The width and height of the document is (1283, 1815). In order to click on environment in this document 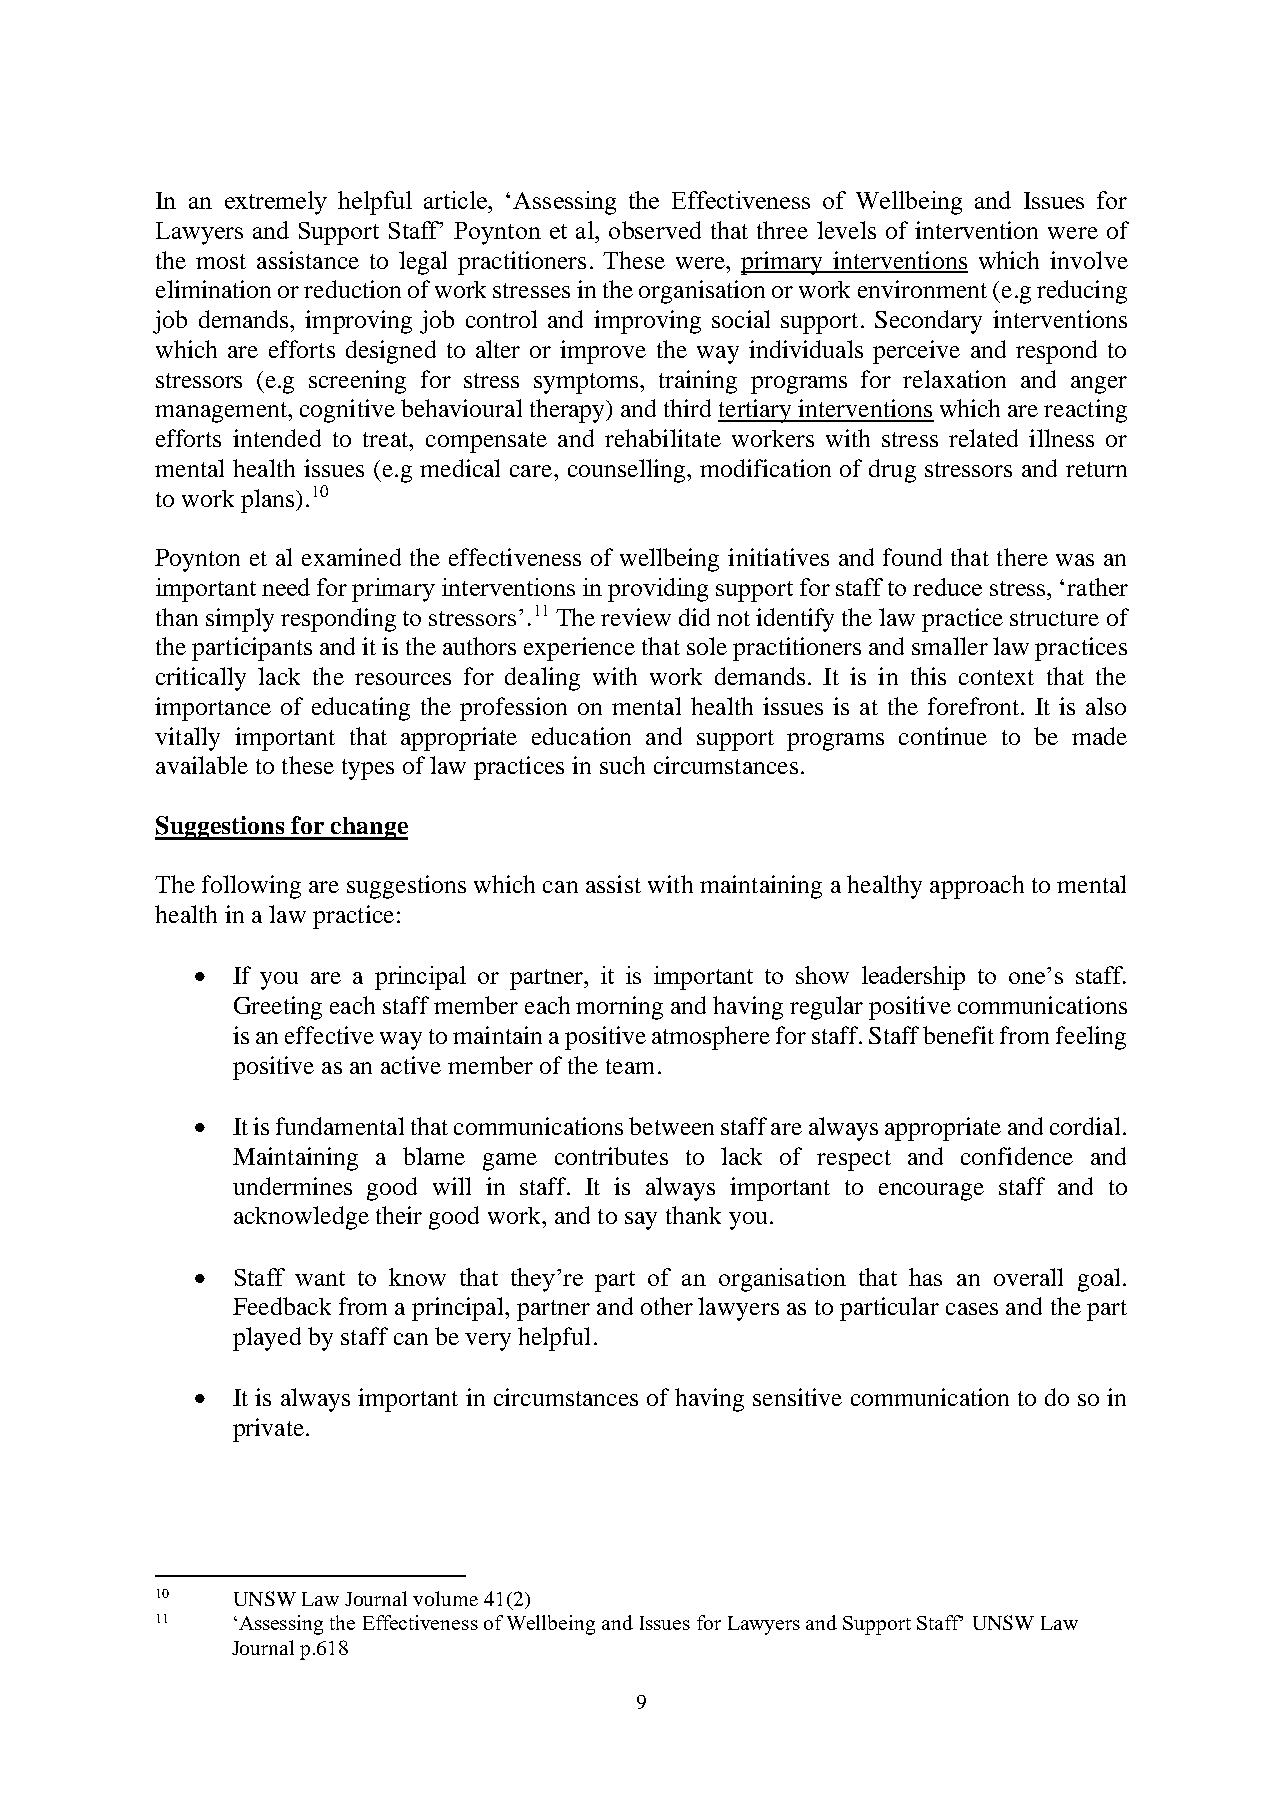, I will do `click(922, 289)`.
